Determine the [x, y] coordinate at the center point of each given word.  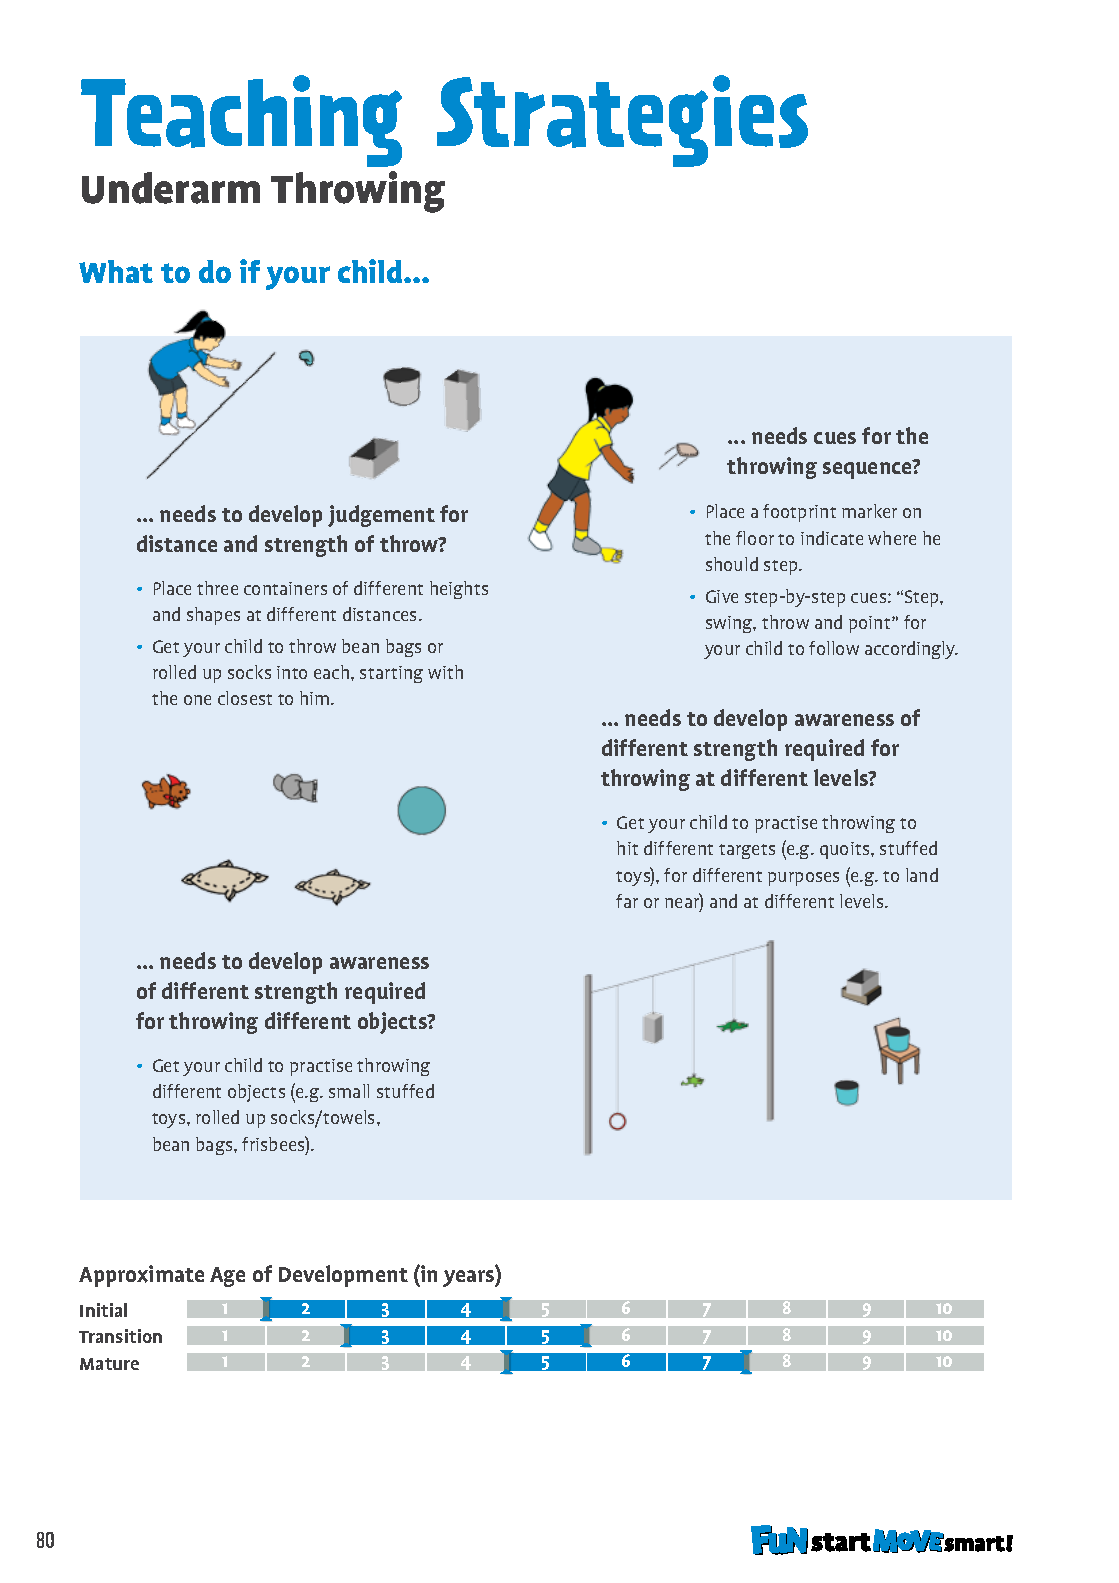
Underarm [171, 188]
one [197, 700]
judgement [381, 516]
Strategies [622, 121]
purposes [803, 879]
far [627, 901]
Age [227, 1277]
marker [869, 511]
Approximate [141, 1276]
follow [834, 648]
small [349, 1091]
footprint [799, 513]
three [217, 588]
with [445, 672]
